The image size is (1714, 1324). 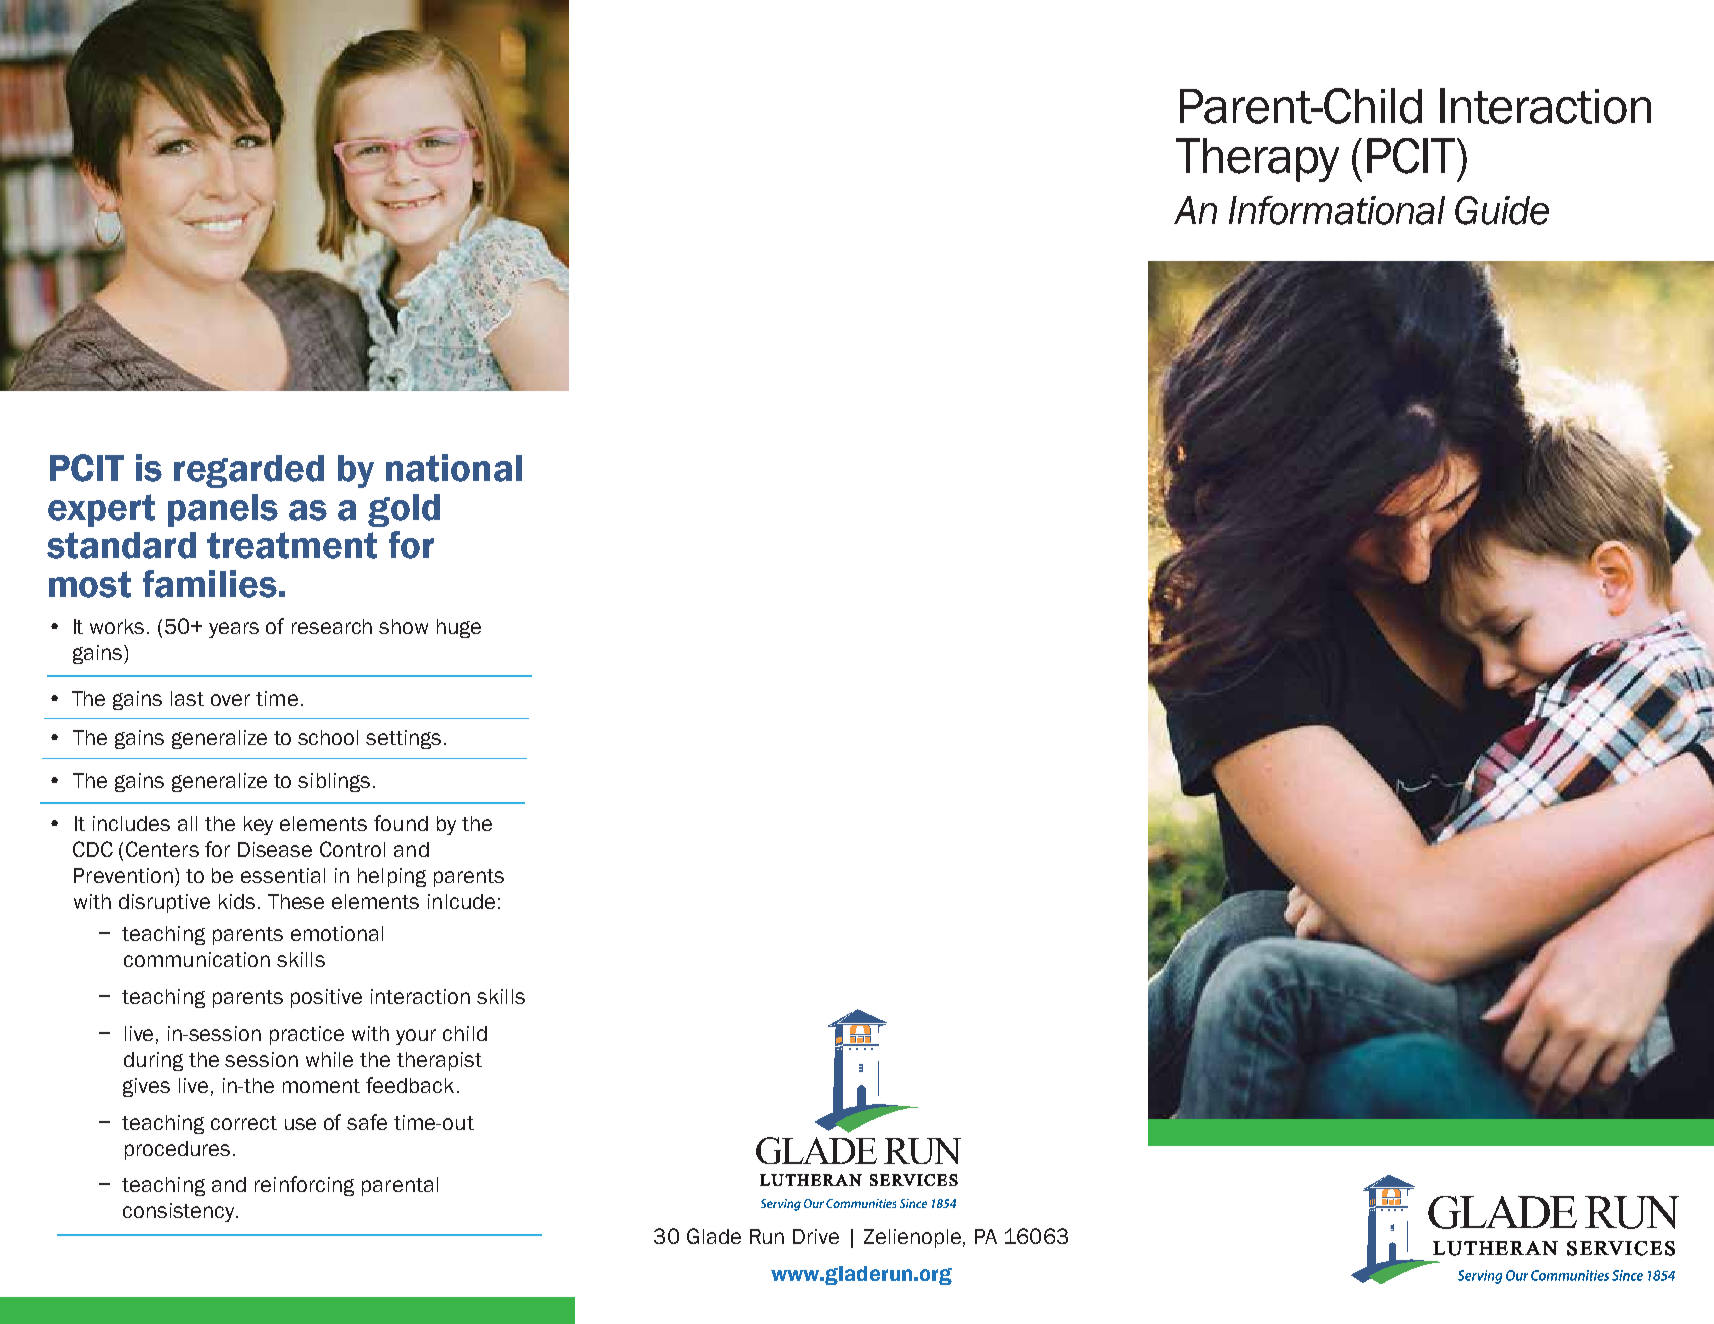 What do you see at coordinates (454, 468) in the document?
I see `national` at bounding box center [454, 468].
